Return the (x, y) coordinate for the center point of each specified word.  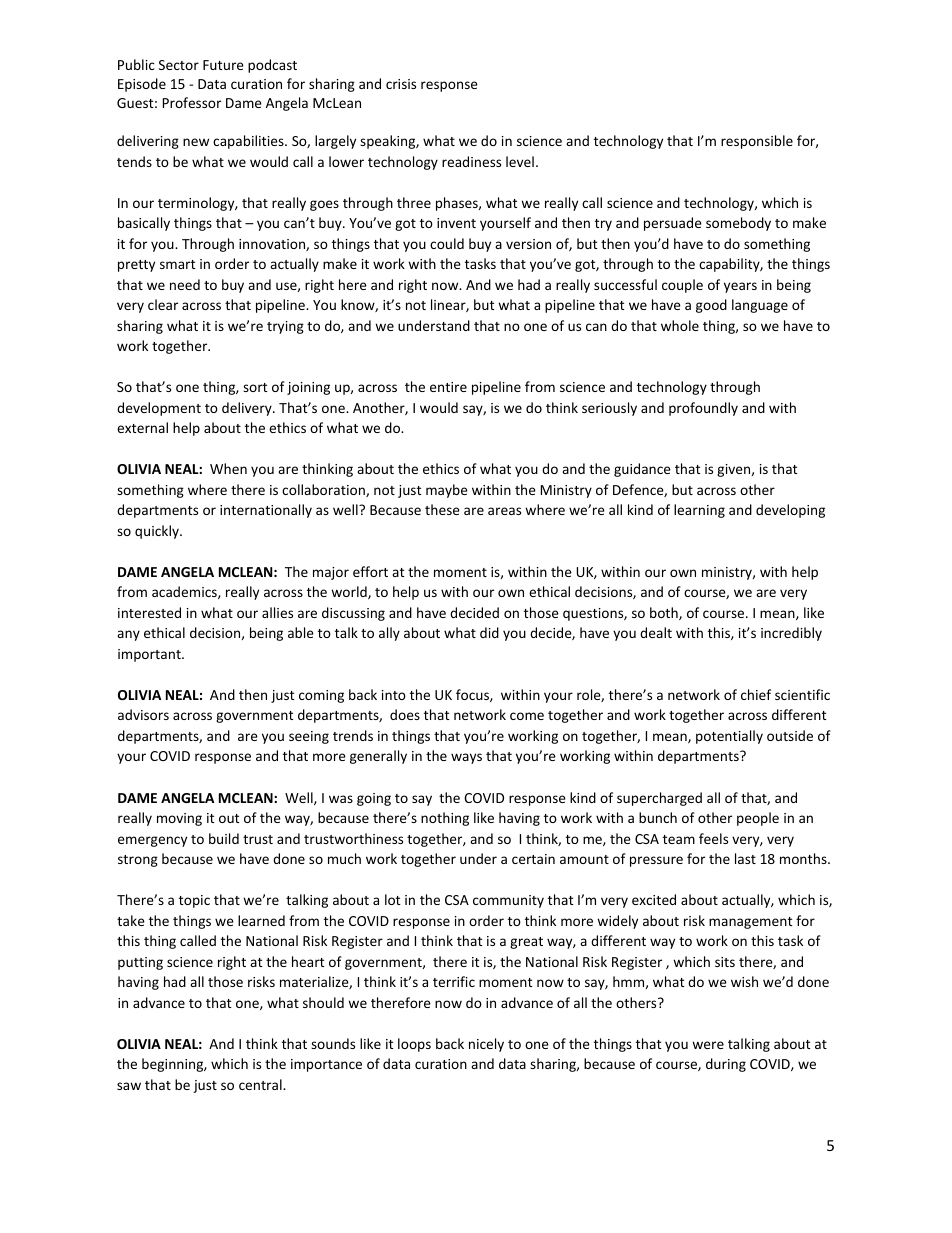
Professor (192, 102)
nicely (486, 1045)
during (726, 1065)
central (261, 1084)
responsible (757, 142)
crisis (401, 84)
